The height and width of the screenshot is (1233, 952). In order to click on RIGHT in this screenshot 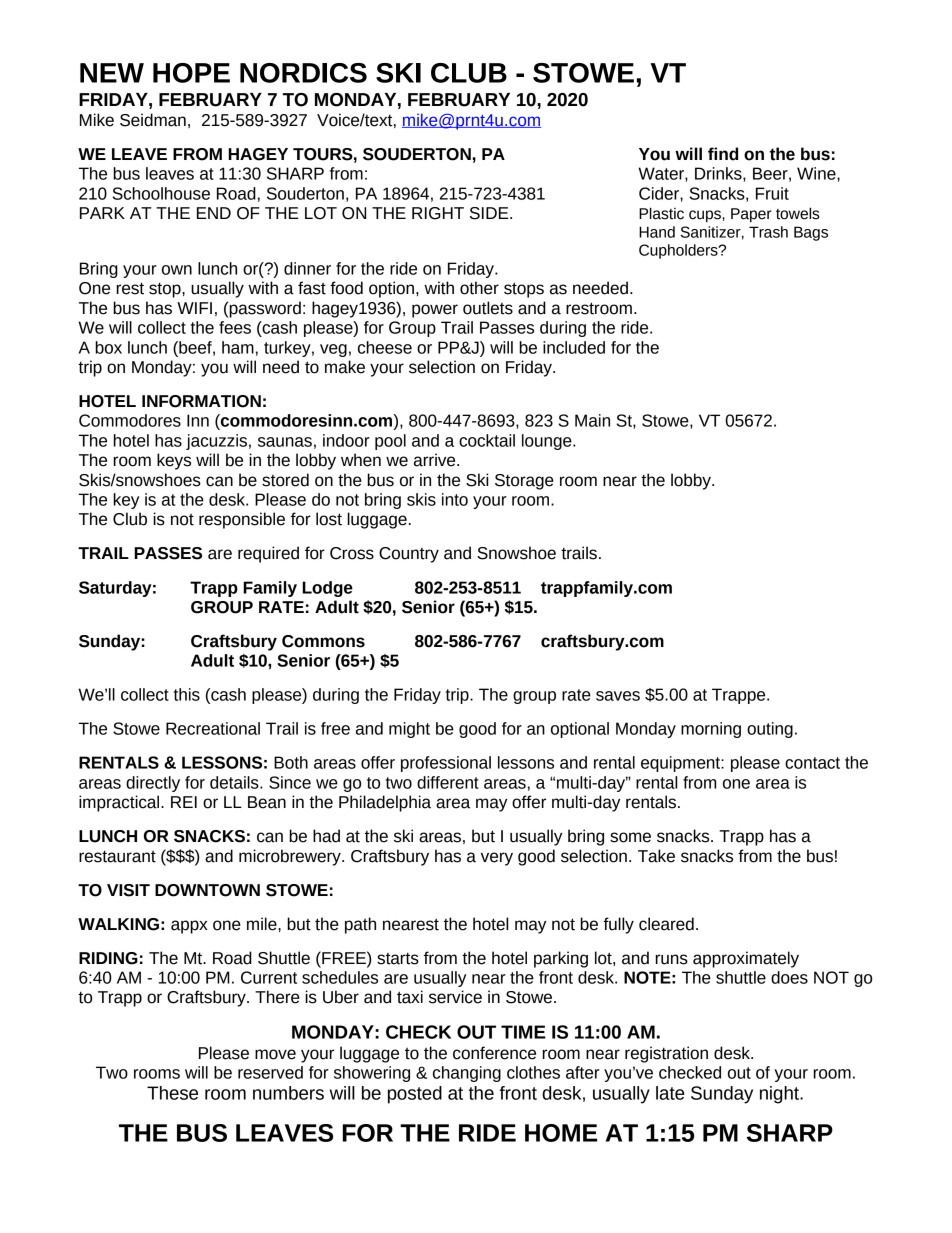, I will do `click(438, 213)`.
